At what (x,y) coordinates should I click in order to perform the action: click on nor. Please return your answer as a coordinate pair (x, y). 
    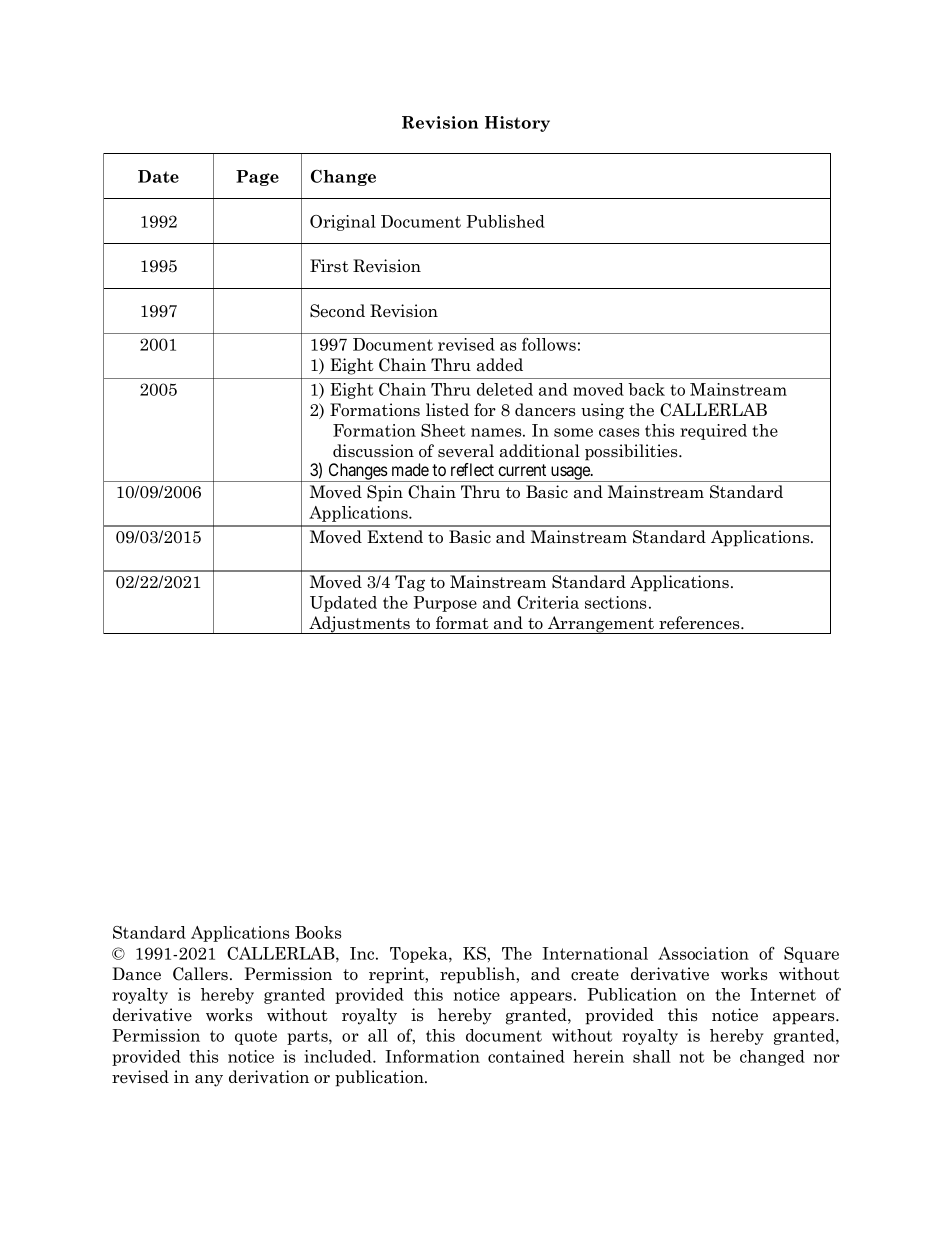
    Looking at the image, I should click on (827, 1058).
